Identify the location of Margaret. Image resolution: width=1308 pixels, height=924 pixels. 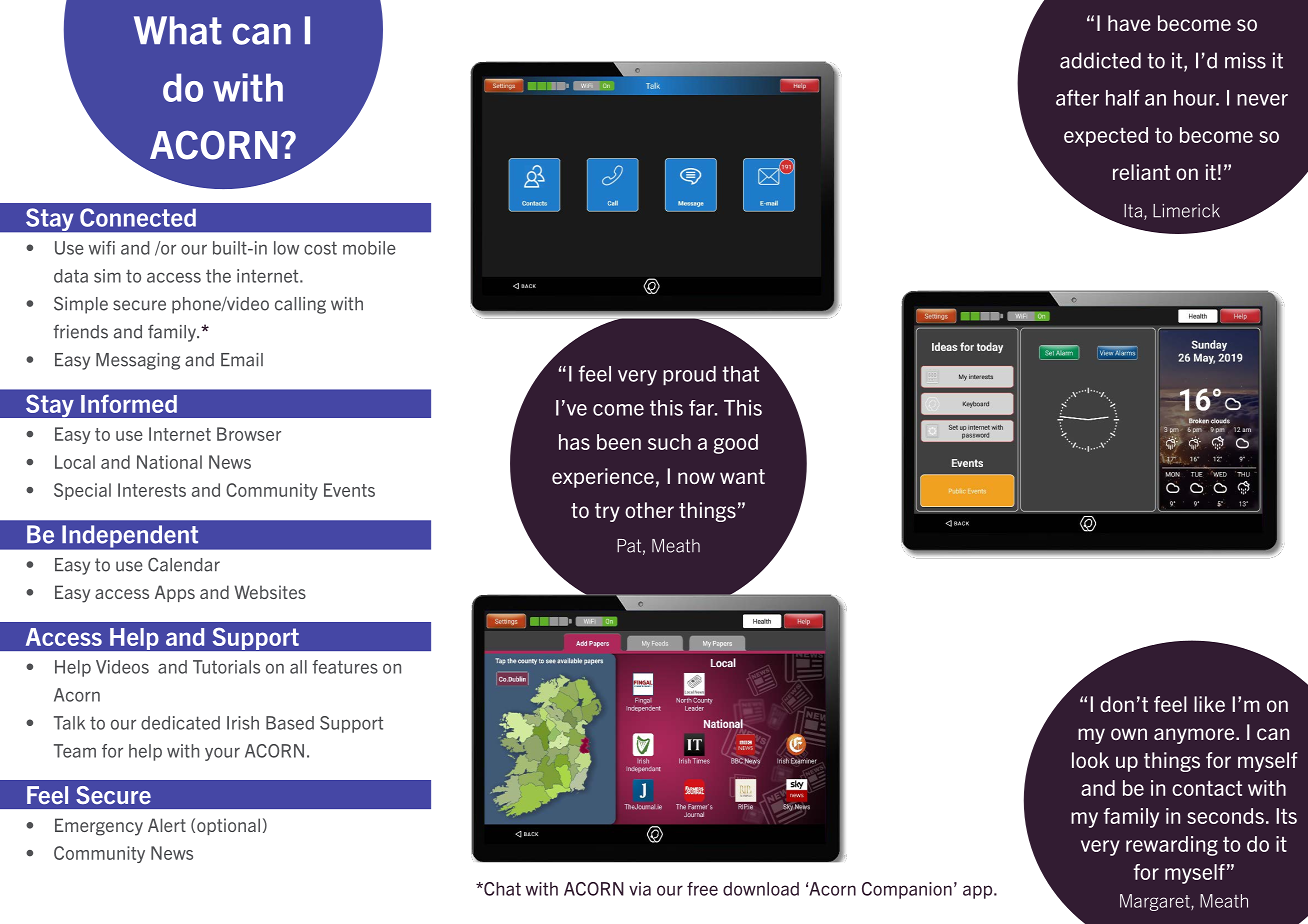
(1156, 902).
